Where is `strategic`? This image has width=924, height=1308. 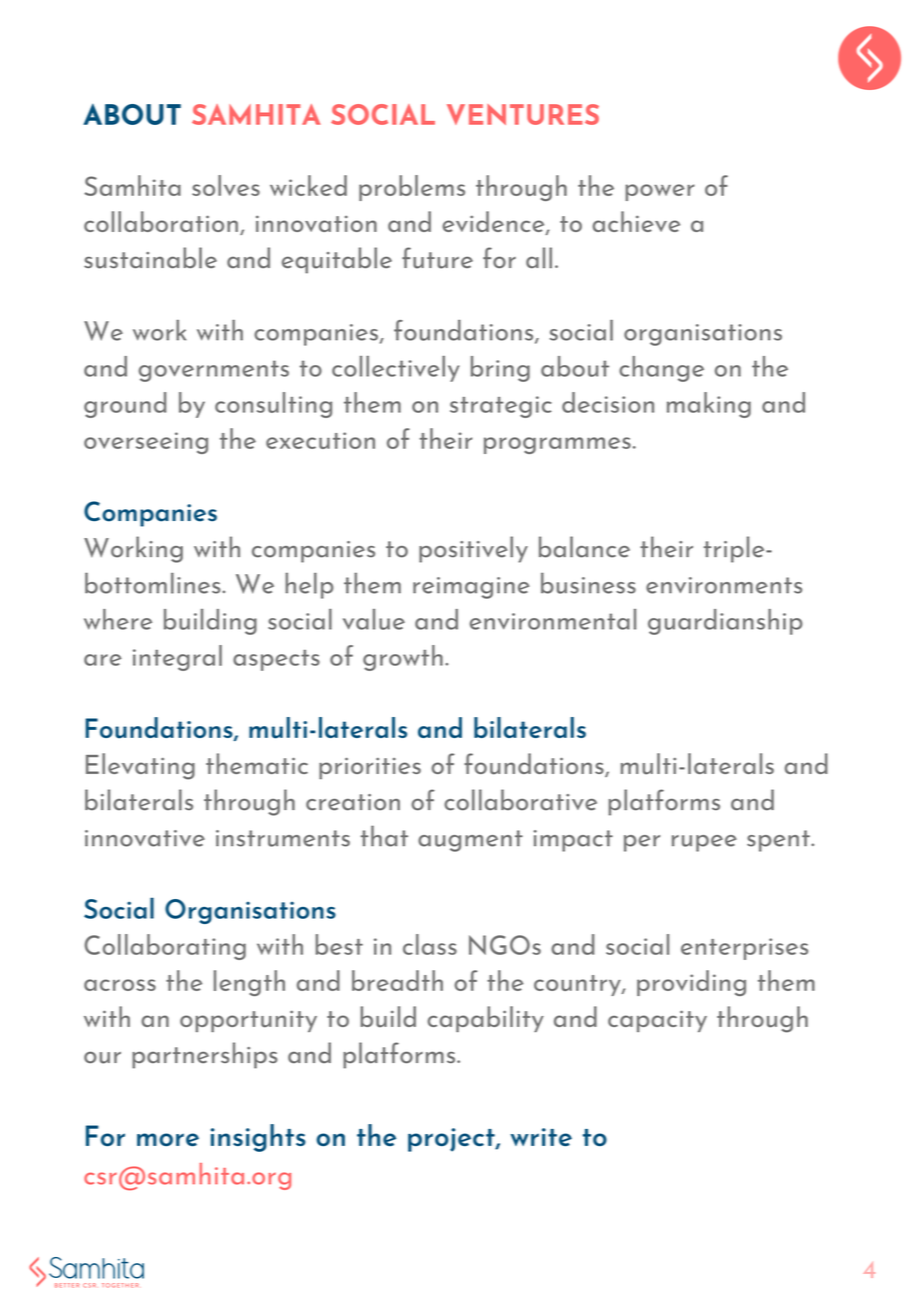
strategic is located at coordinates (501, 407).
